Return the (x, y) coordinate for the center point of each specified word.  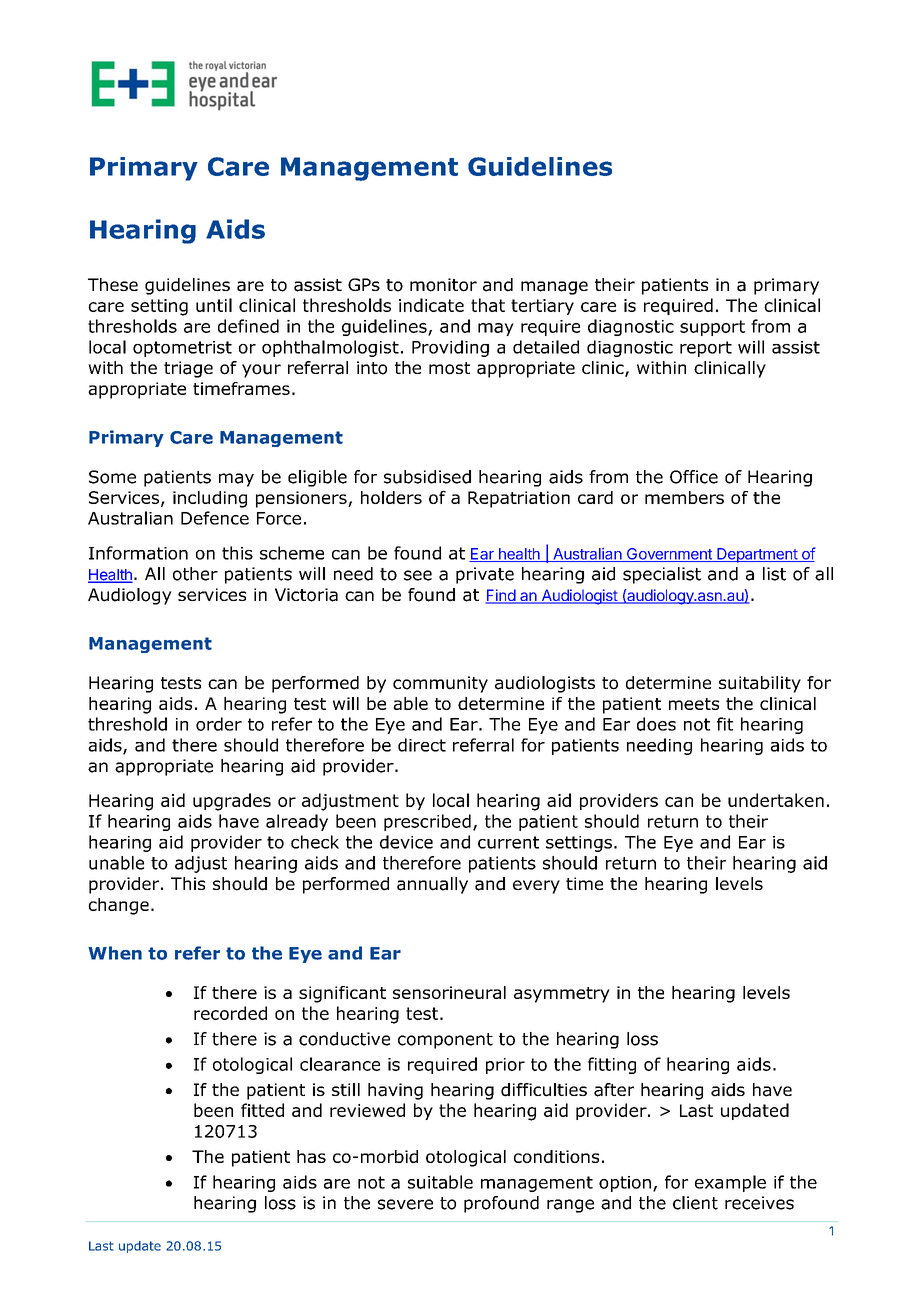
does (656, 724)
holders (391, 497)
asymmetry (562, 995)
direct (422, 745)
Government (669, 555)
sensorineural (449, 992)
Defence (215, 518)
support (712, 328)
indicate (431, 305)
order (219, 724)
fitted (262, 1110)
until (214, 305)
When (115, 953)
